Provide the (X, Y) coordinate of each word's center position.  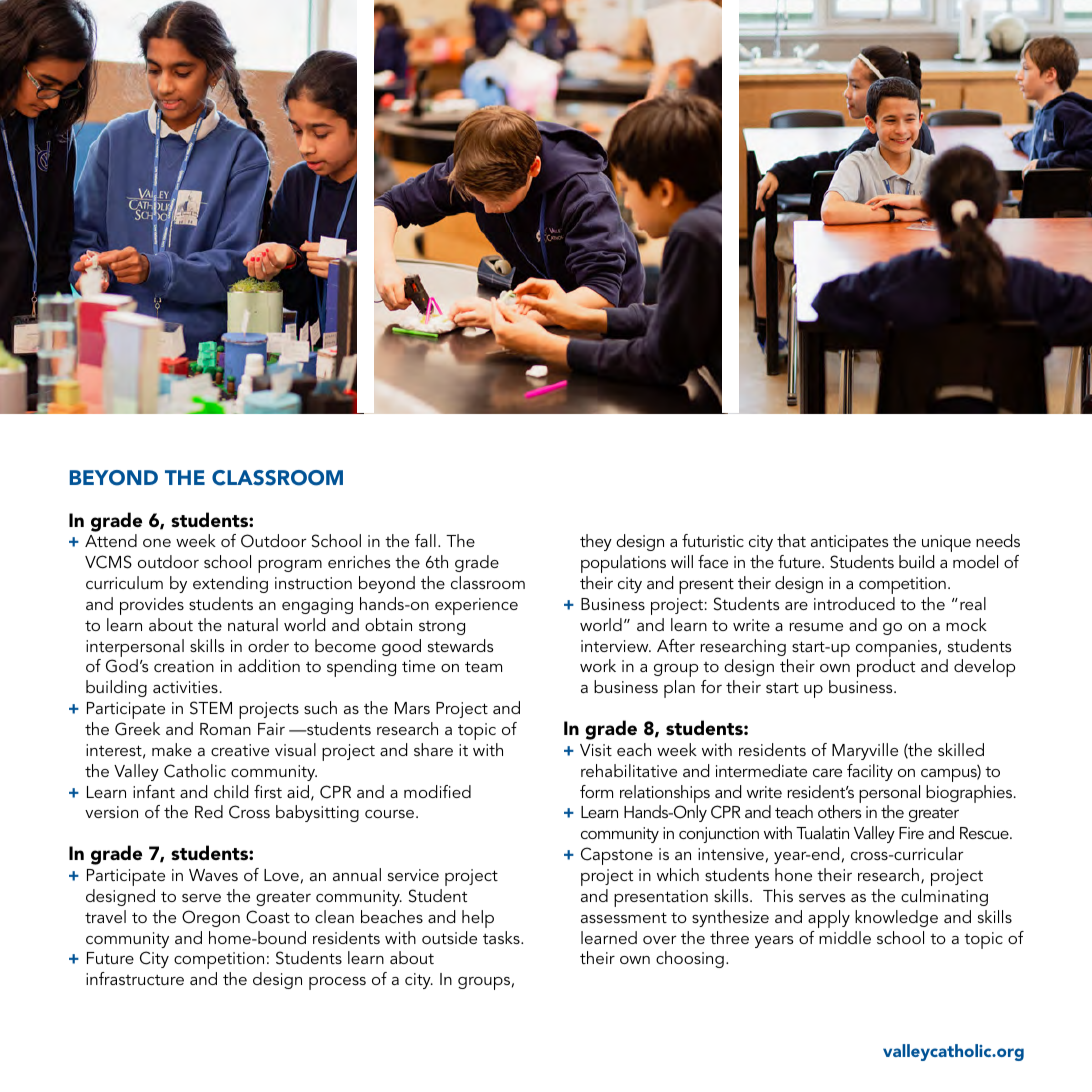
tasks (502, 937)
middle (845, 937)
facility (870, 772)
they (596, 542)
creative (240, 750)
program (290, 566)
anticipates (849, 543)
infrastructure (135, 978)
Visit (596, 750)
